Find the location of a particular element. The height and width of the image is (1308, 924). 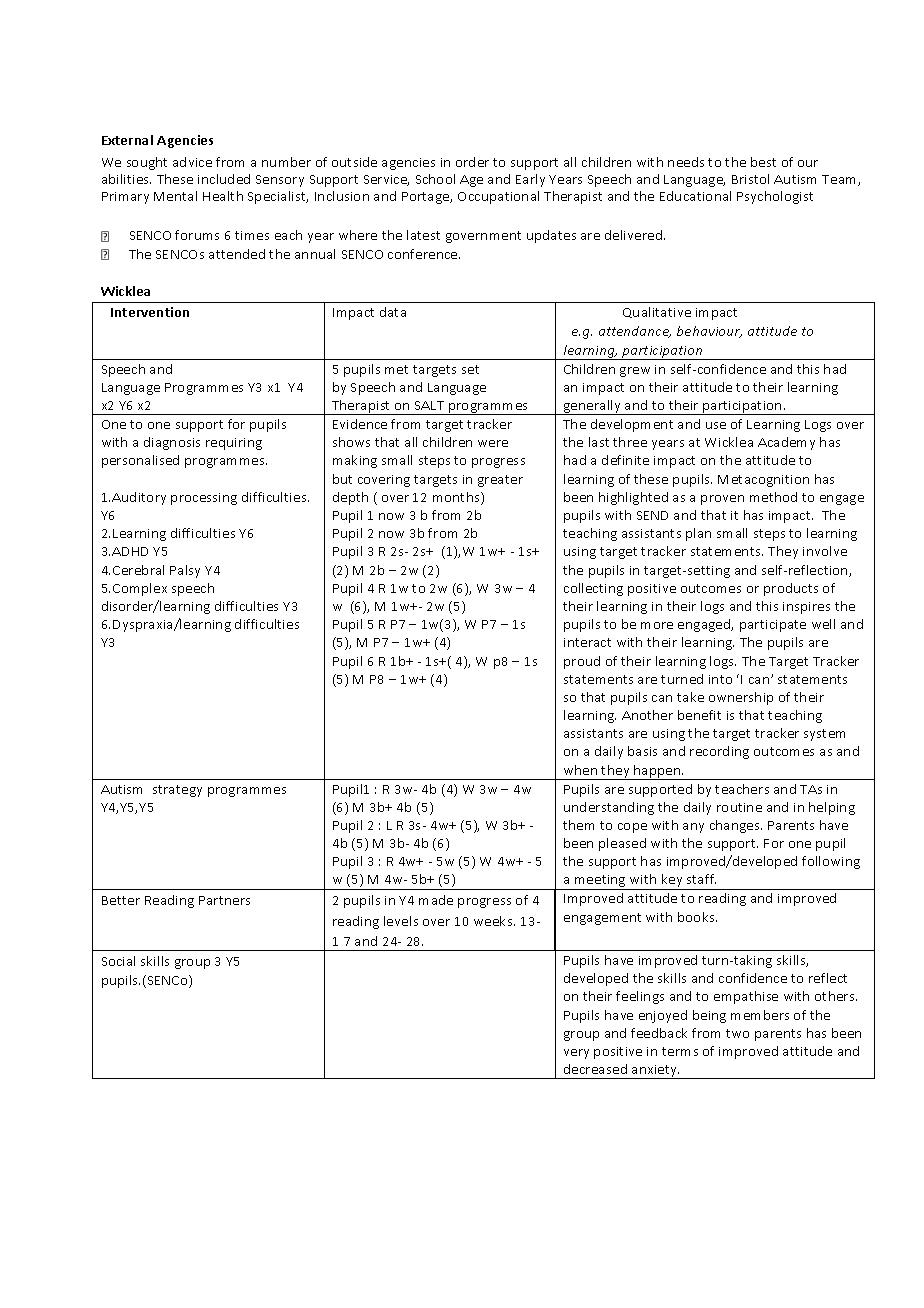

Metacognition is located at coordinates (763, 481).
